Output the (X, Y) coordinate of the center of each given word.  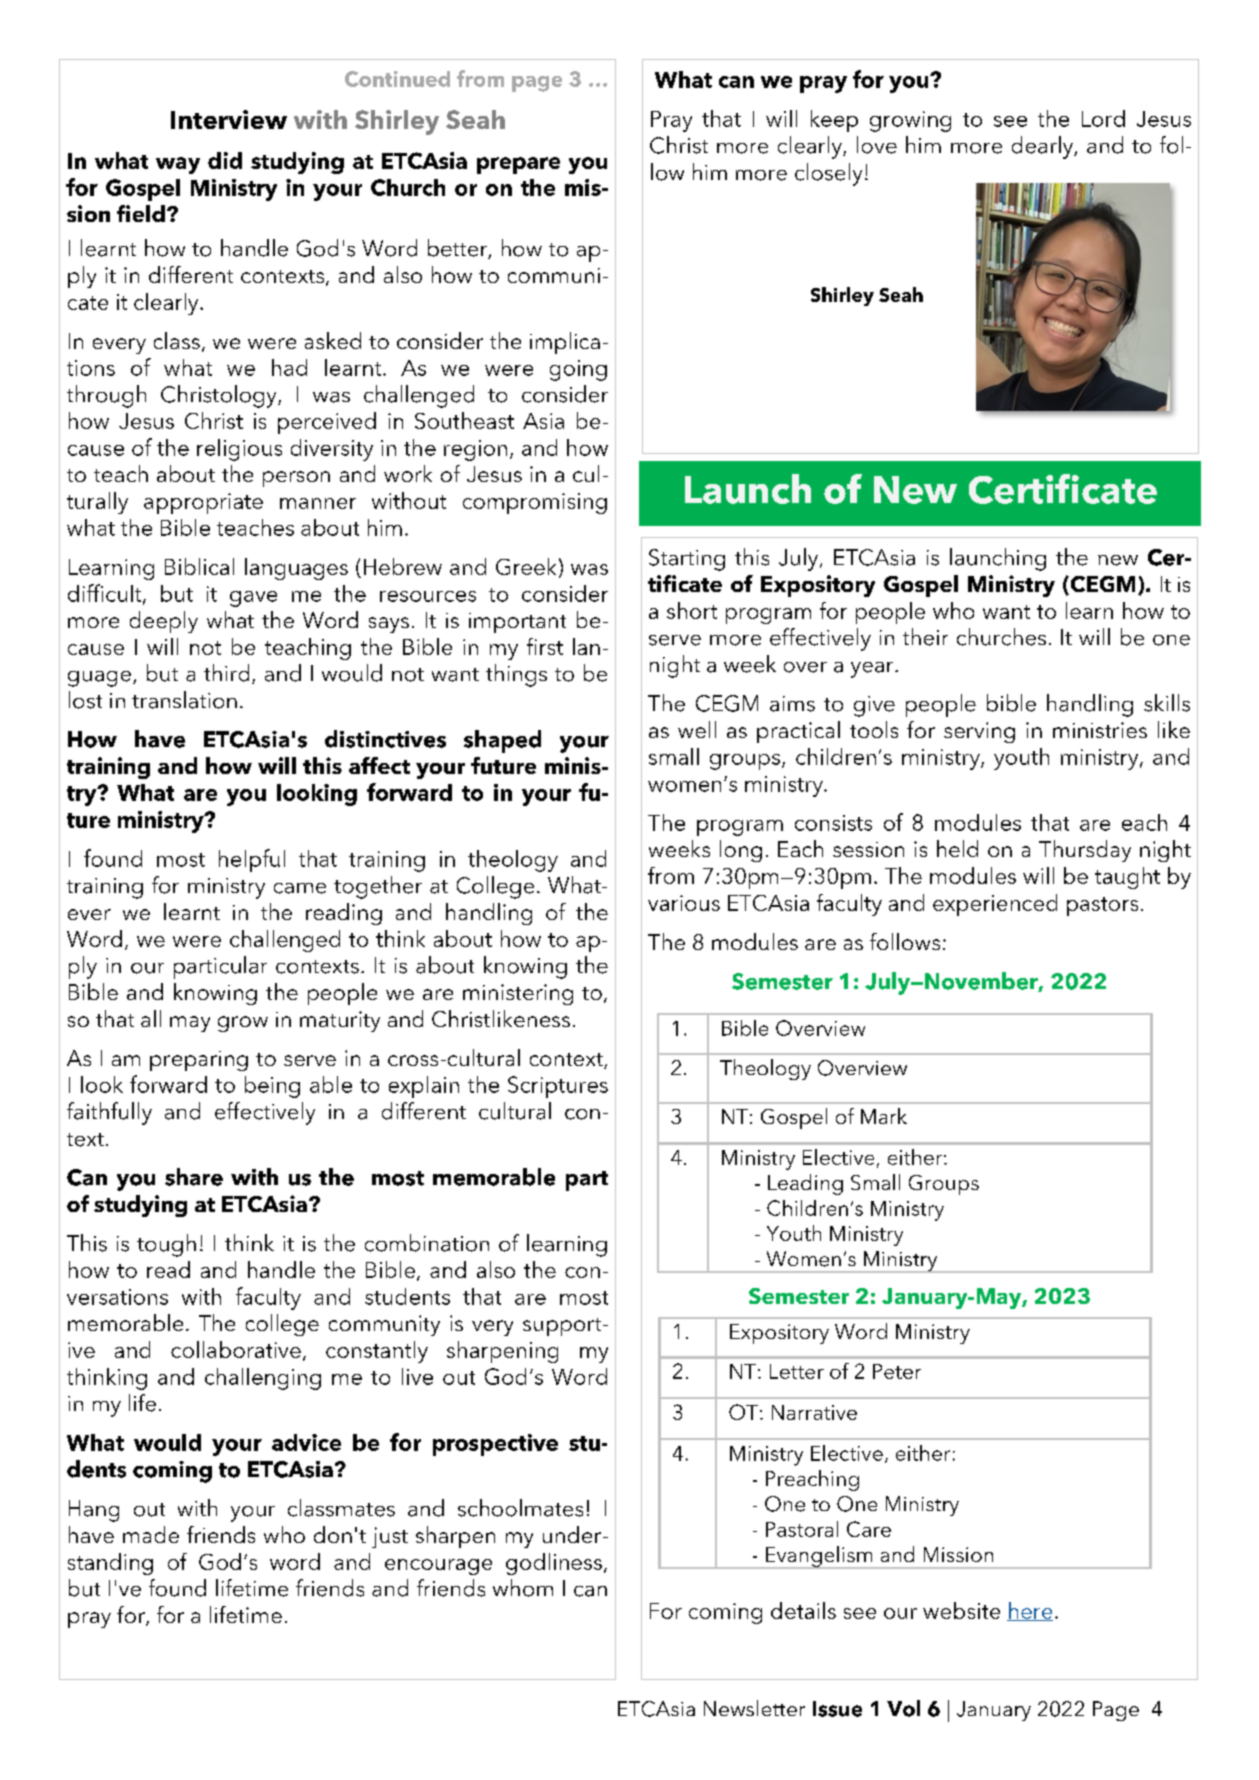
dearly (1043, 147)
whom (523, 1588)
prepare (518, 165)
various (684, 903)
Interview (229, 119)
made (151, 1534)
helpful (252, 860)
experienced (995, 905)
